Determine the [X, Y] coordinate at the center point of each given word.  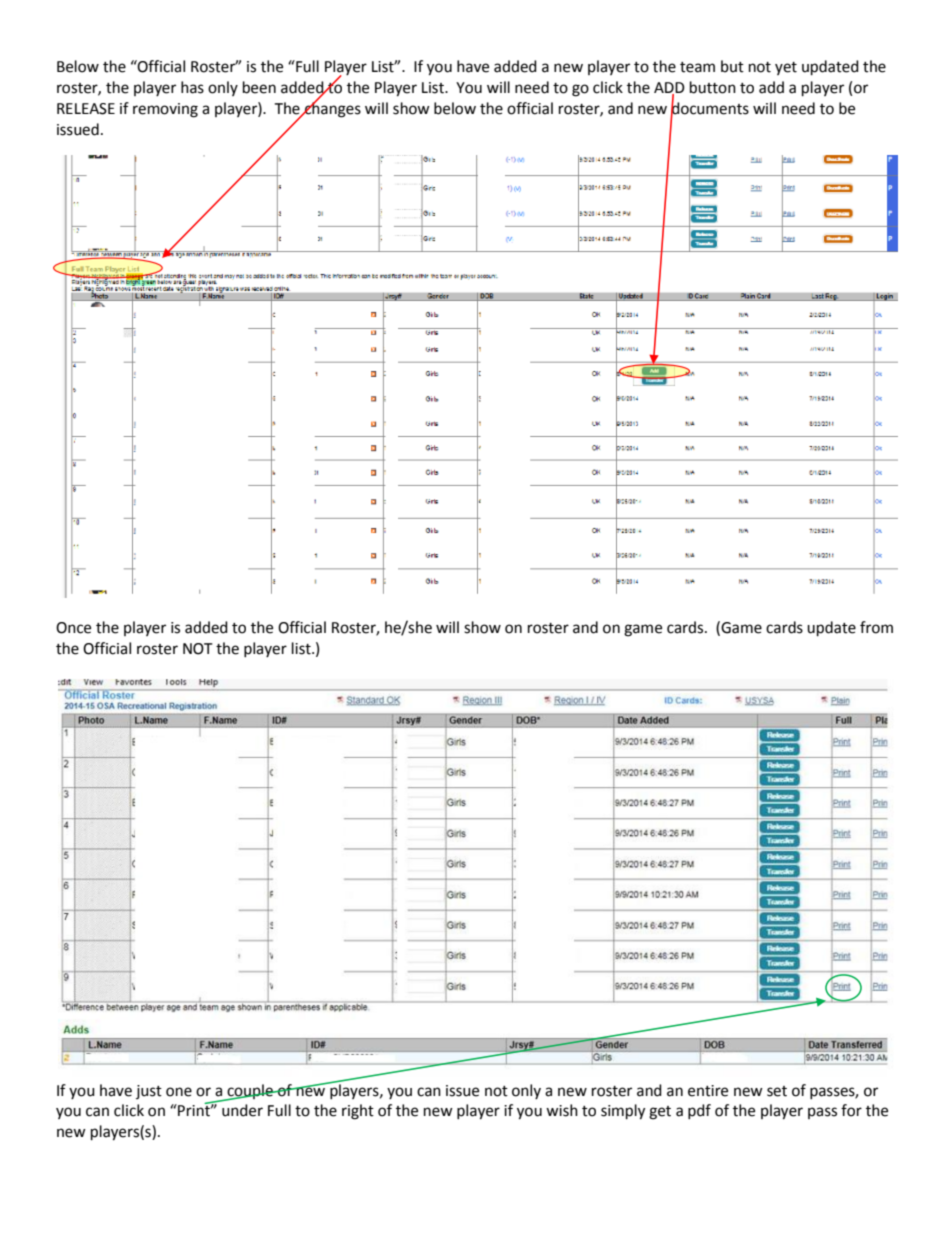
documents [710, 108]
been [259, 87]
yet [786, 68]
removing [165, 110]
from [876, 627]
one [179, 1092]
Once [73, 628]
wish [562, 1110]
